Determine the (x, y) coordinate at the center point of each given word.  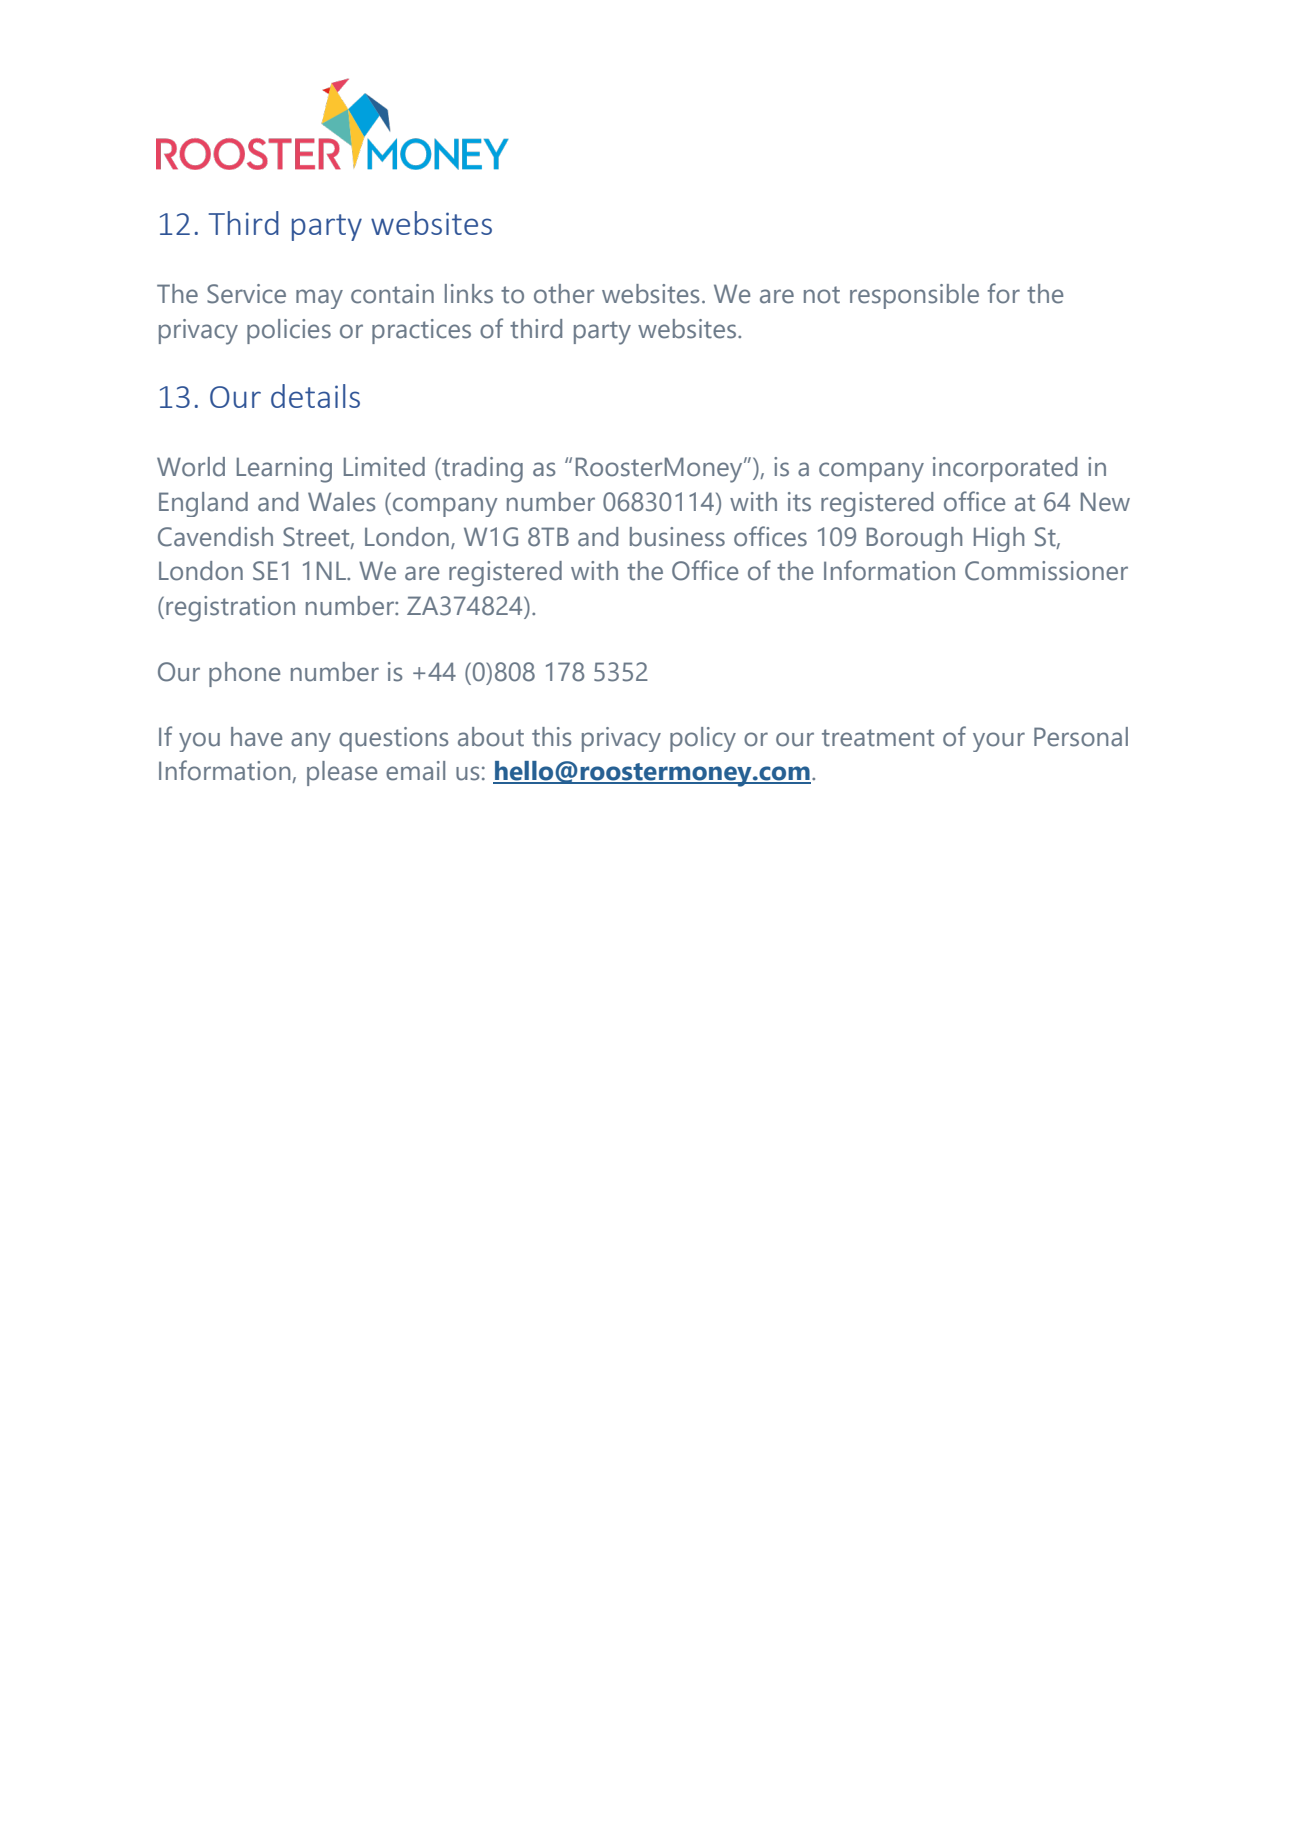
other (564, 294)
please (342, 773)
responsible (914, 296)
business (677, 537)
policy (703, 739)
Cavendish (215, 537)
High (999, 539)
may (319, 299)
